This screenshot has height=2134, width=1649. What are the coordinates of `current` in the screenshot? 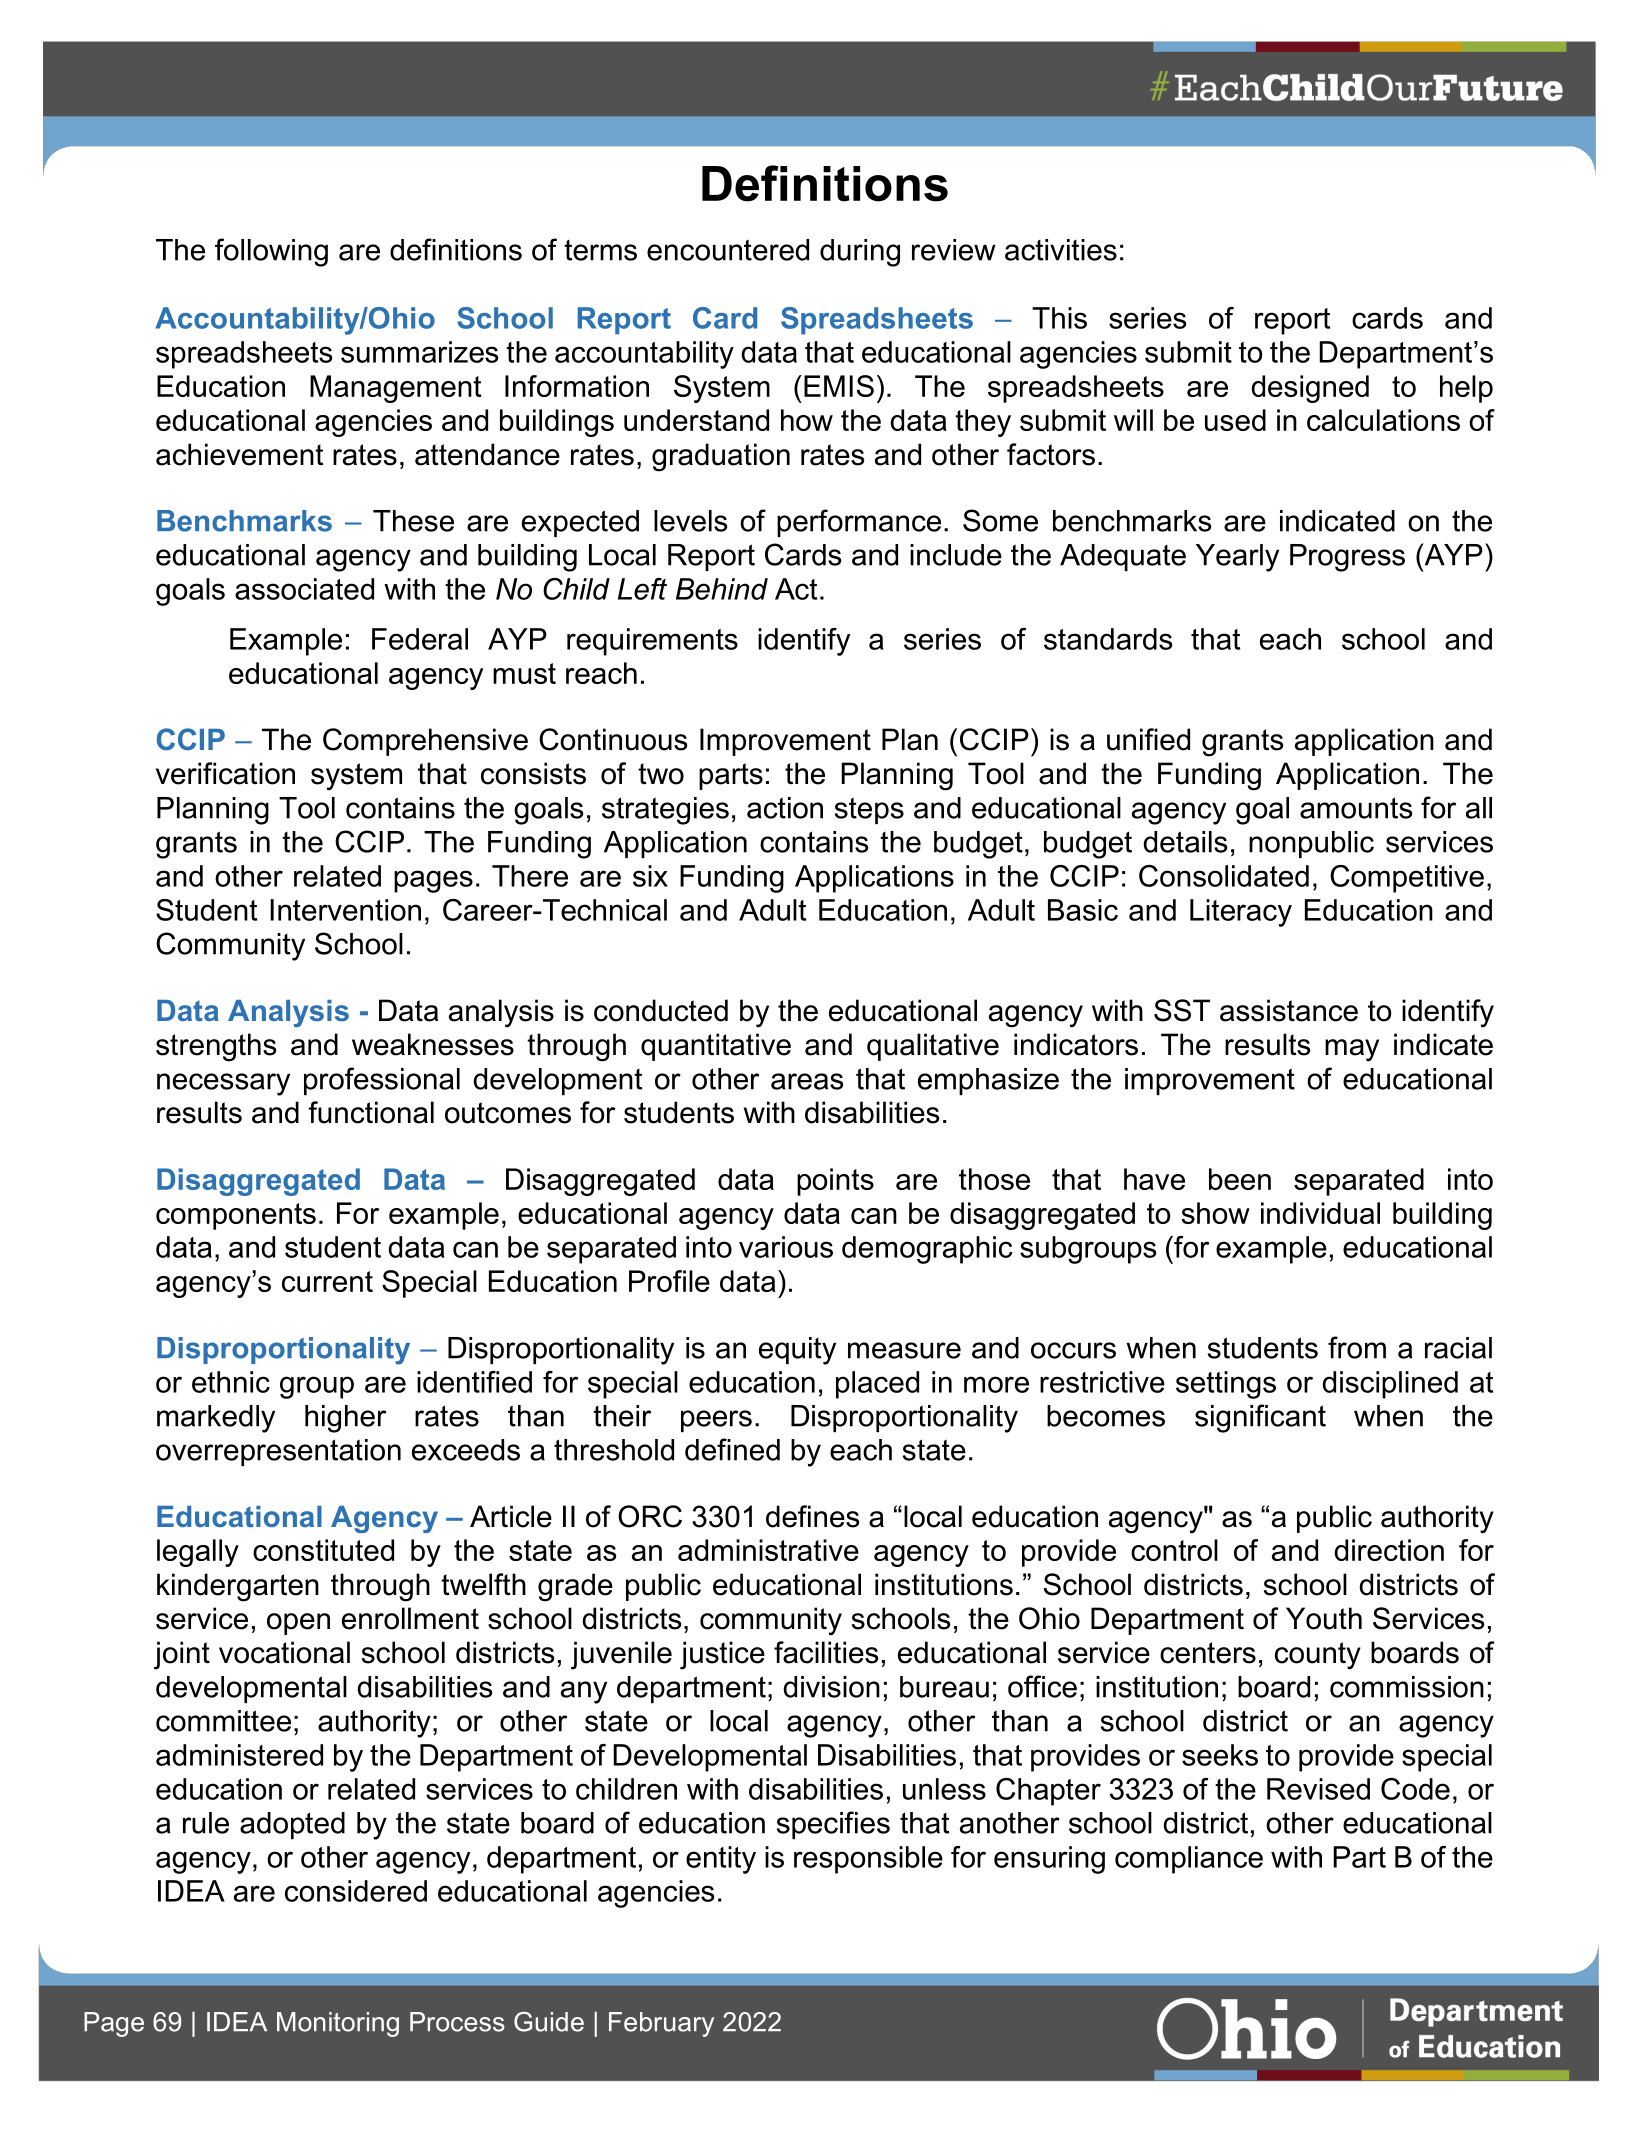 It's located at (327, 1281).
